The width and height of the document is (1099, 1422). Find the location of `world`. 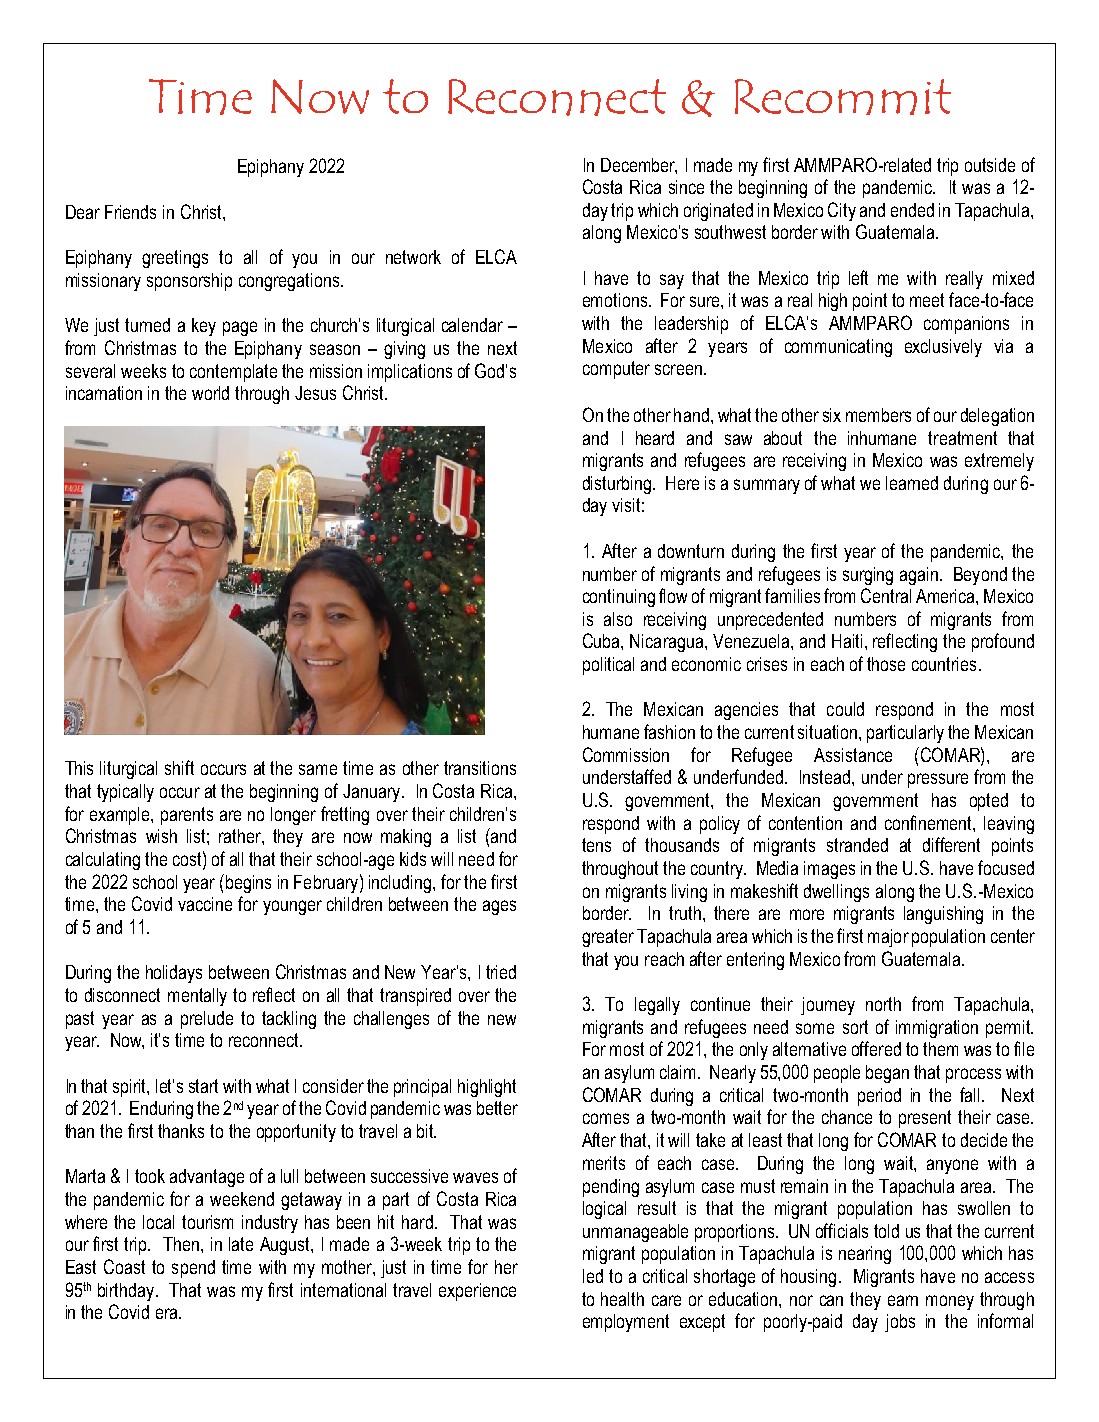

world is located at coordinates (210, 393).
